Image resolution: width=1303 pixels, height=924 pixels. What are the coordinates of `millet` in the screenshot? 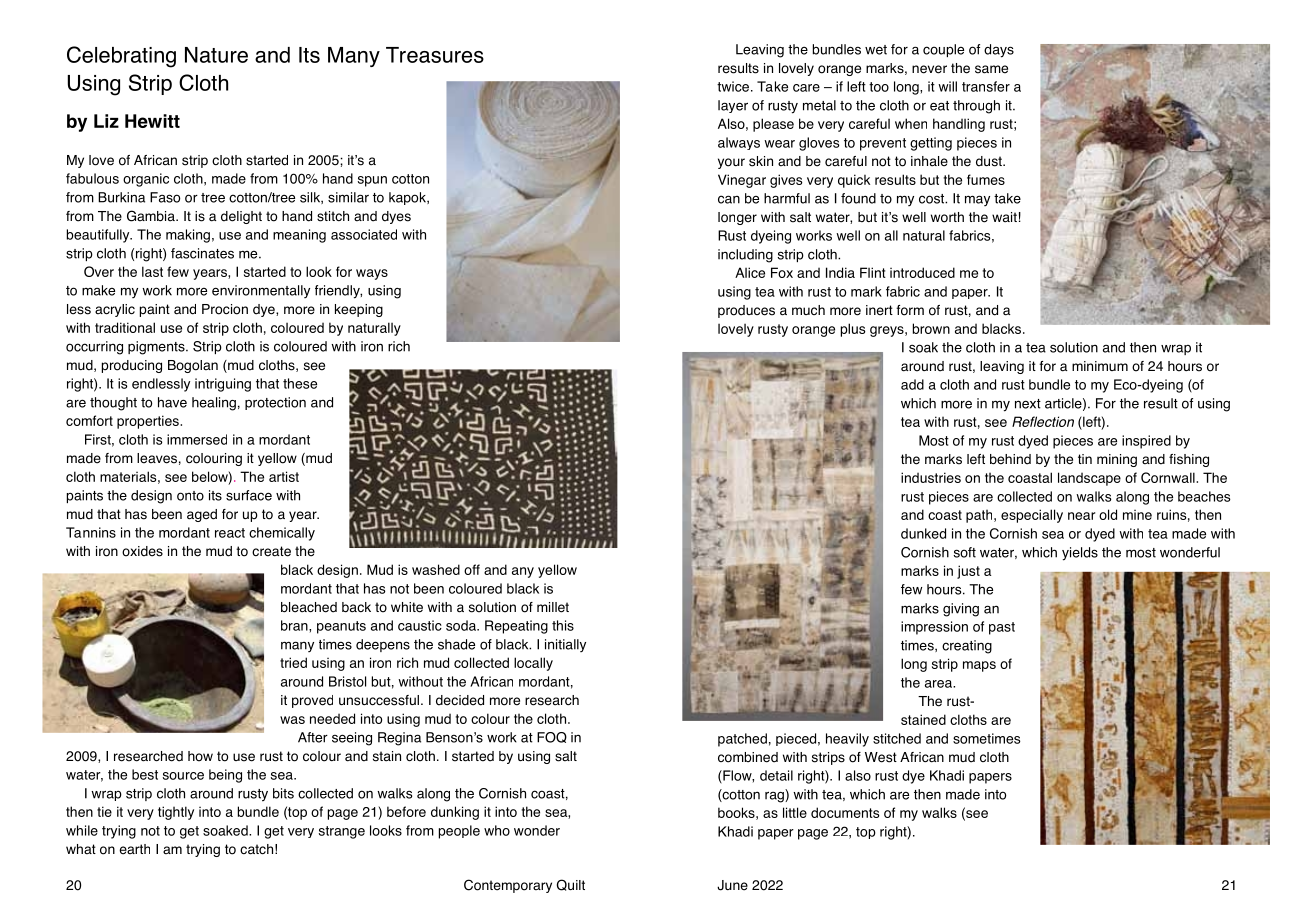 It's located at (553, 607).
